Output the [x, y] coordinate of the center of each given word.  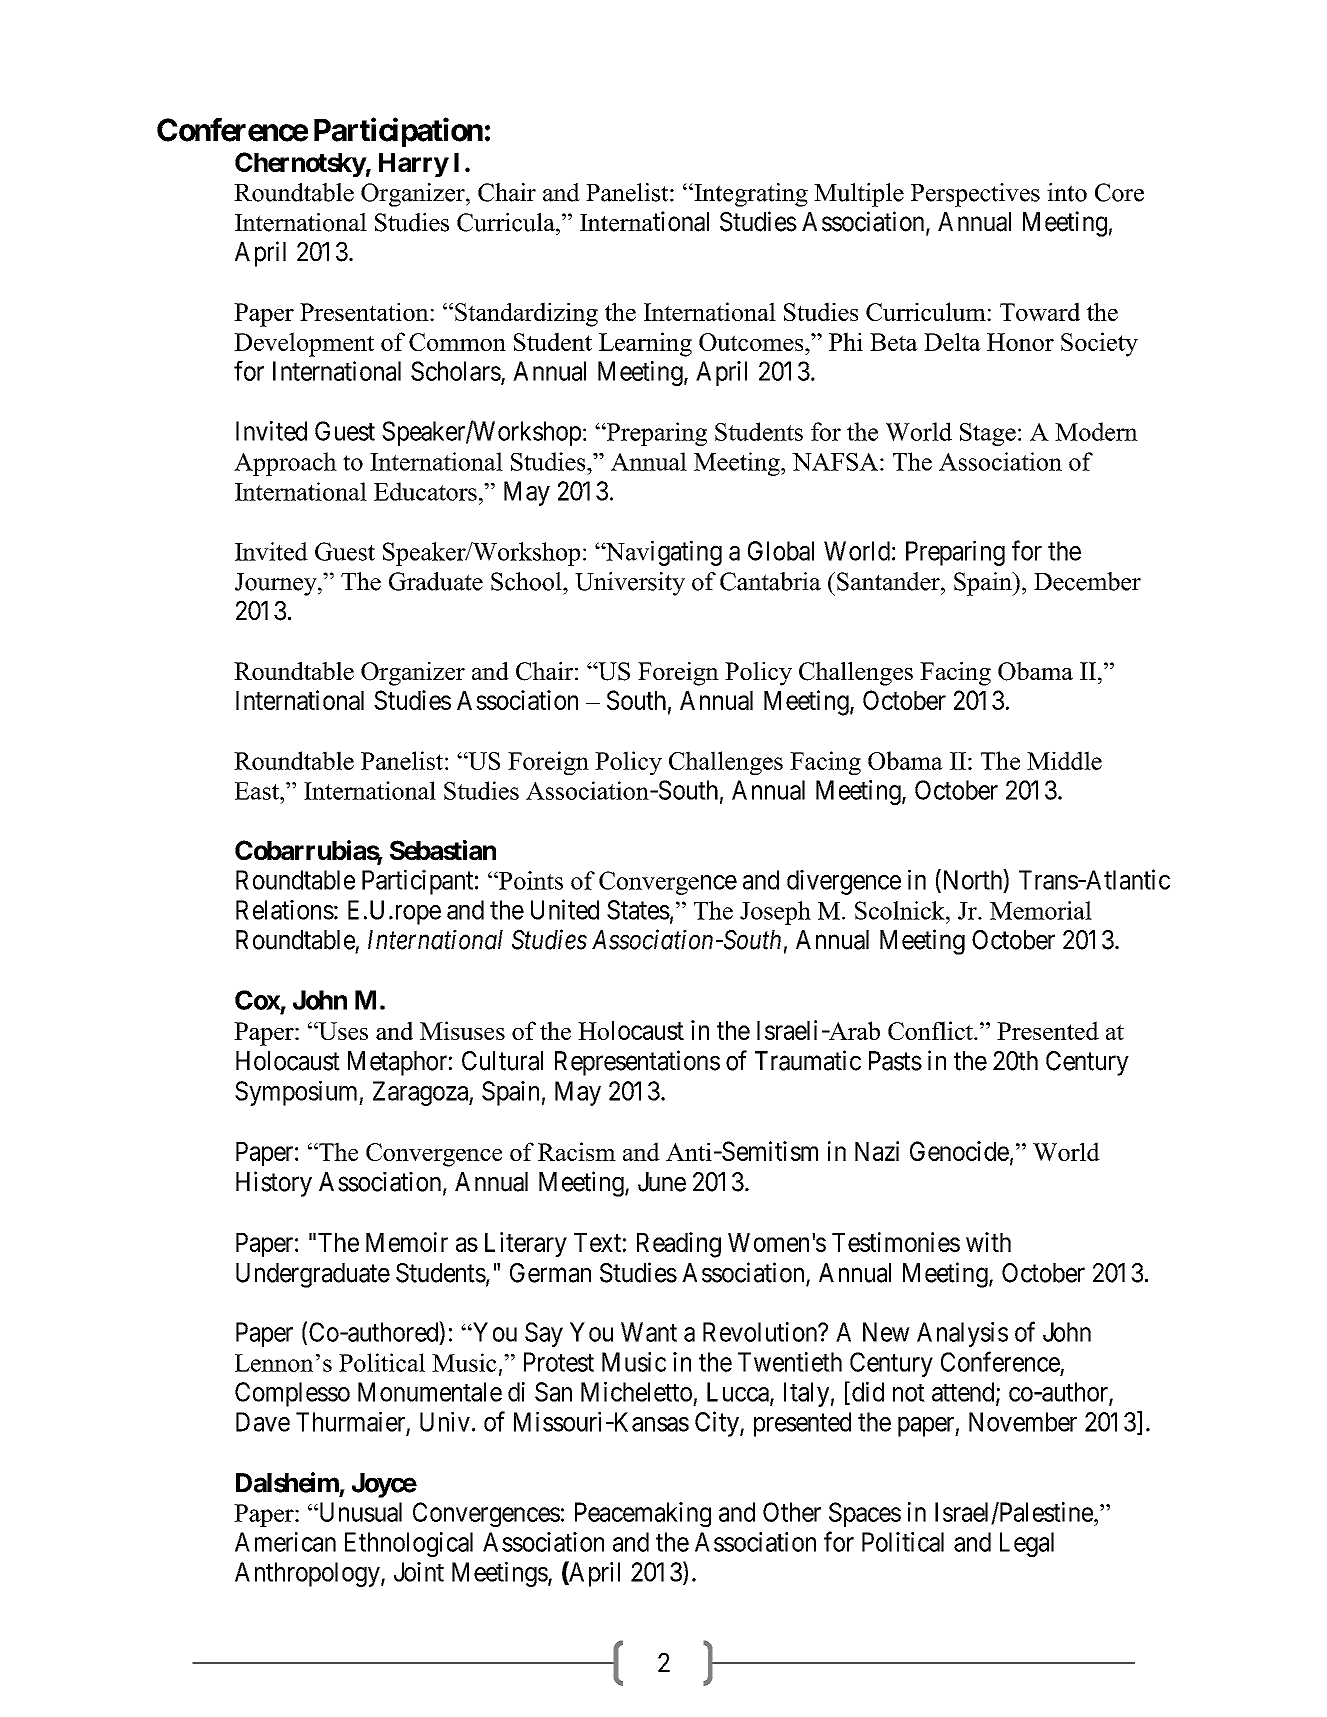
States [638, 910]
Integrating [750, 195]
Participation [398, 132]
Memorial [1041, 910]
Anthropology [308, 1574]
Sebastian [443, 850]
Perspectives [975, 195]
